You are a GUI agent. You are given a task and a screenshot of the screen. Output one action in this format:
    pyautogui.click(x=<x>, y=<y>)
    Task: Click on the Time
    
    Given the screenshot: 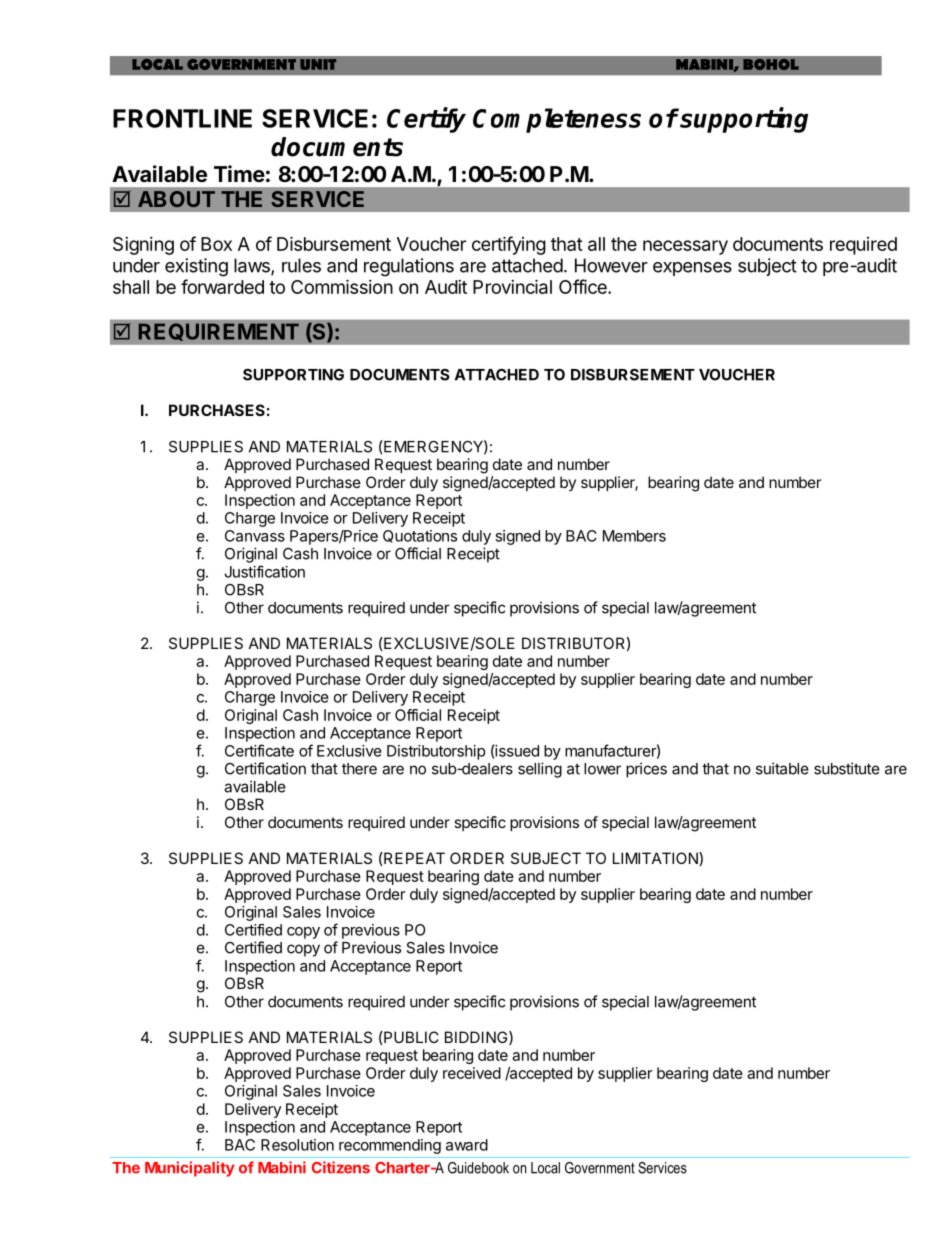 What is the action you would take?
    pyautogui.click(x=239, y=173)
